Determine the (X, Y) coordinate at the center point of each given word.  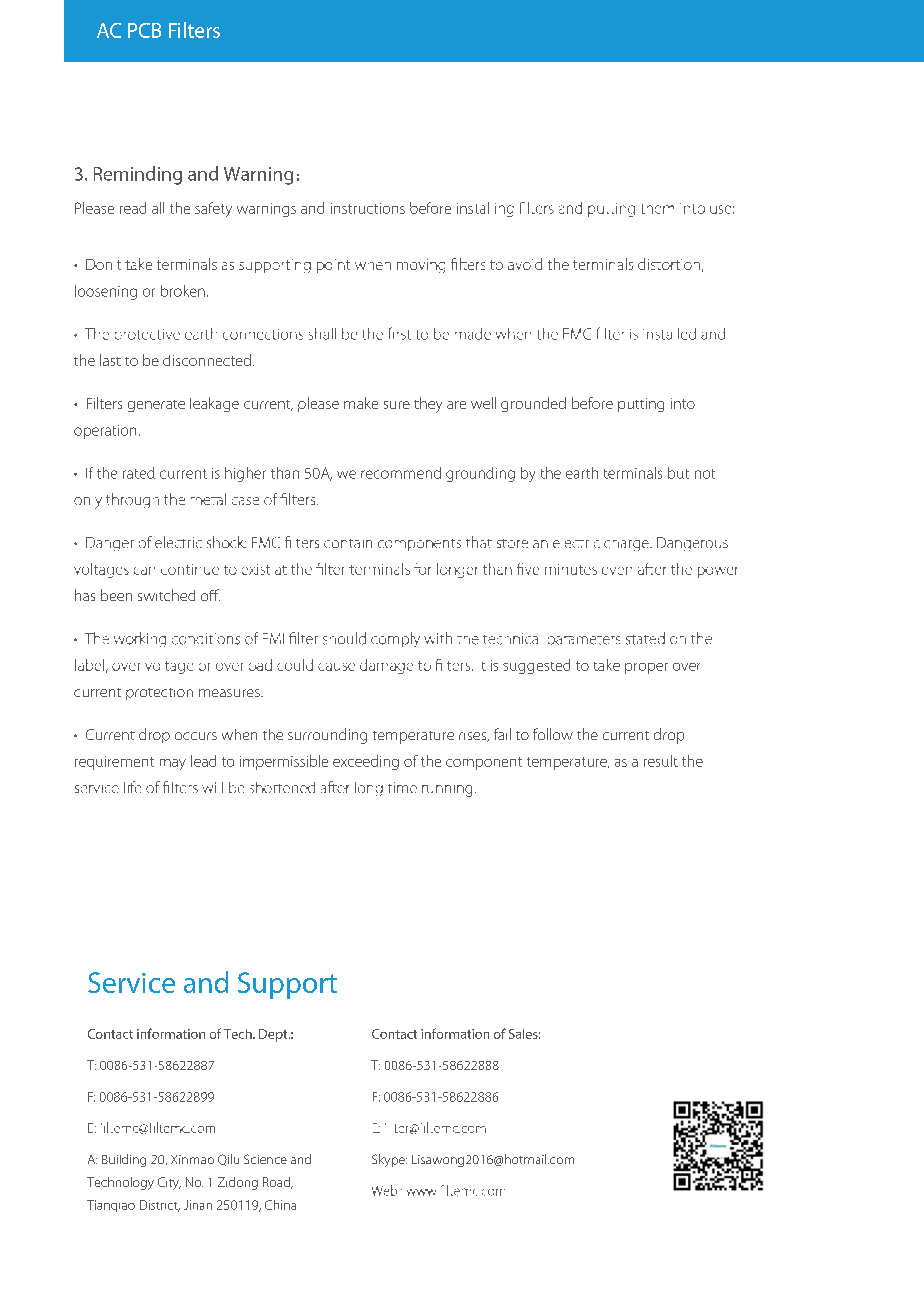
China (280, 1205)
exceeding (366, 762)
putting (641, 405)
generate (156, 406)
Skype (389, 1160)
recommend (401, 473)
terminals (633, 473)
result (661, 761)
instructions (368, 208)
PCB (144, 30)
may (173, 764)
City (169, 1183)
